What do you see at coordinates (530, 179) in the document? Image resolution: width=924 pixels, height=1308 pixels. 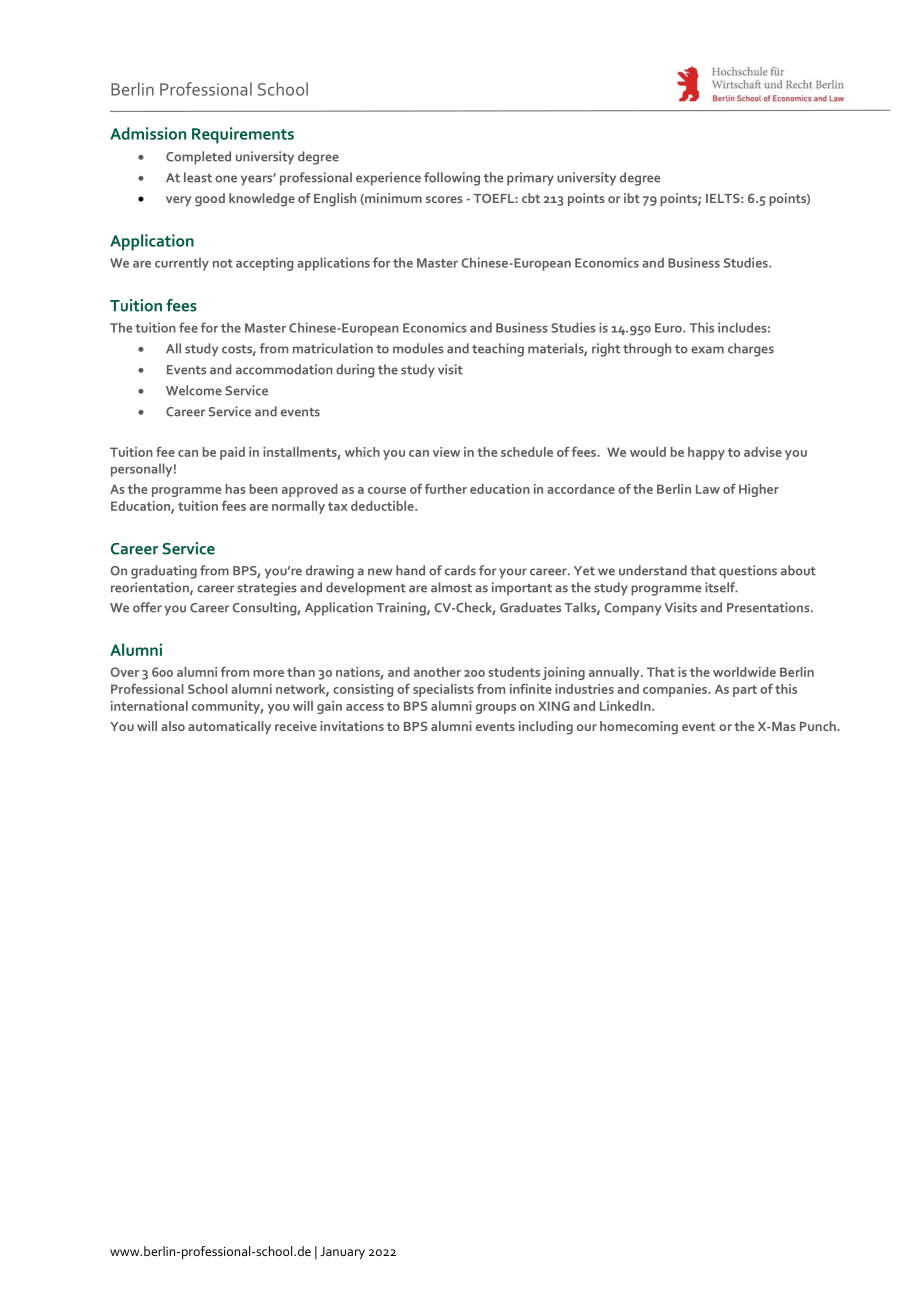 I see `primary` at bounding box center [530, 179].
